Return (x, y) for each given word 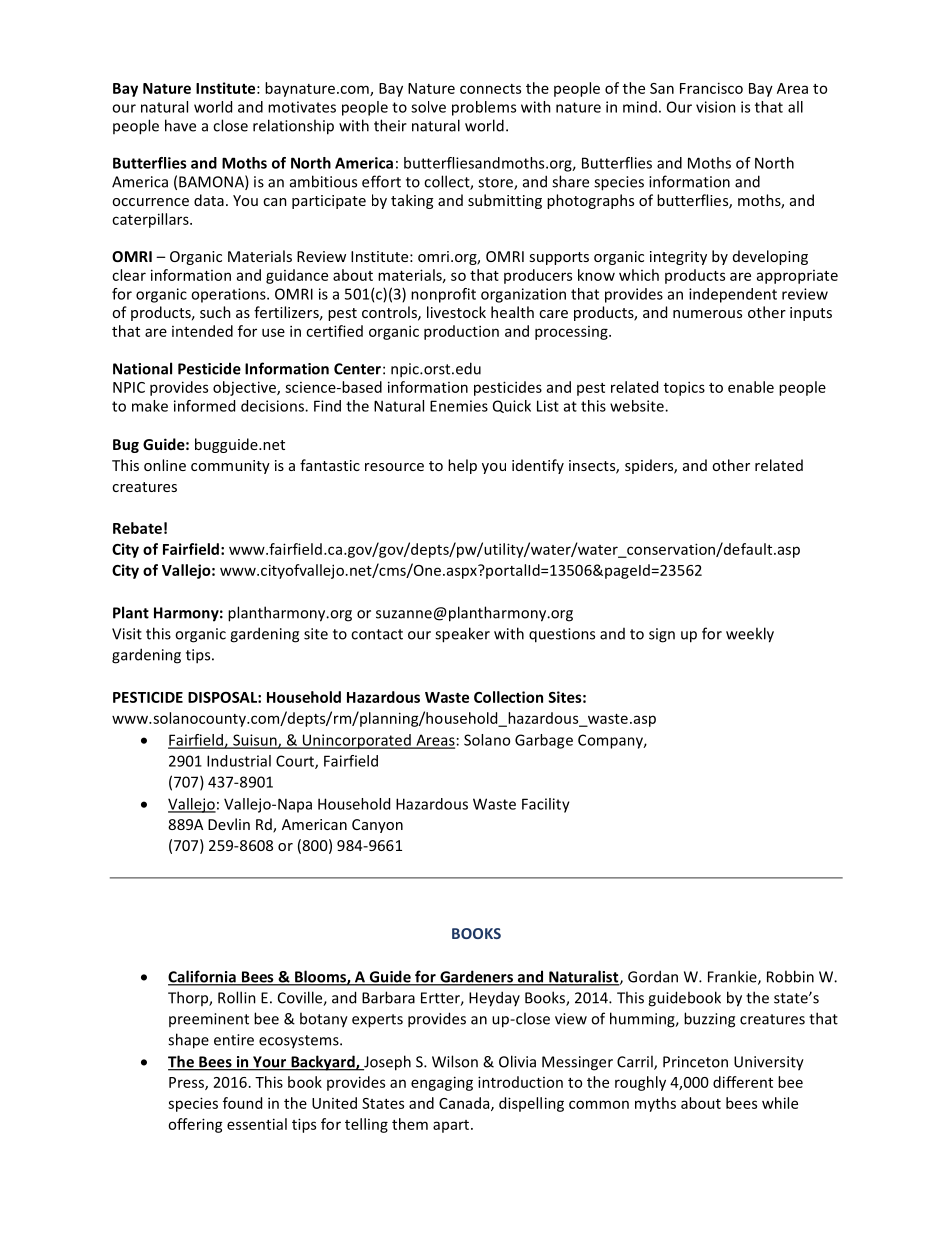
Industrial (239, 761)
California (203, 977)
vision (716, 107)
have (180, 125)
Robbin (790, 976)
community (230, 467)
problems (484, 108)
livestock (456, 312)
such (215, 312)
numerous (707, 314)
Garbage (544, 741)
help (462, 466)
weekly (750, 635)
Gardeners (476, 977)
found (242, 1103)
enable (751, 387)
